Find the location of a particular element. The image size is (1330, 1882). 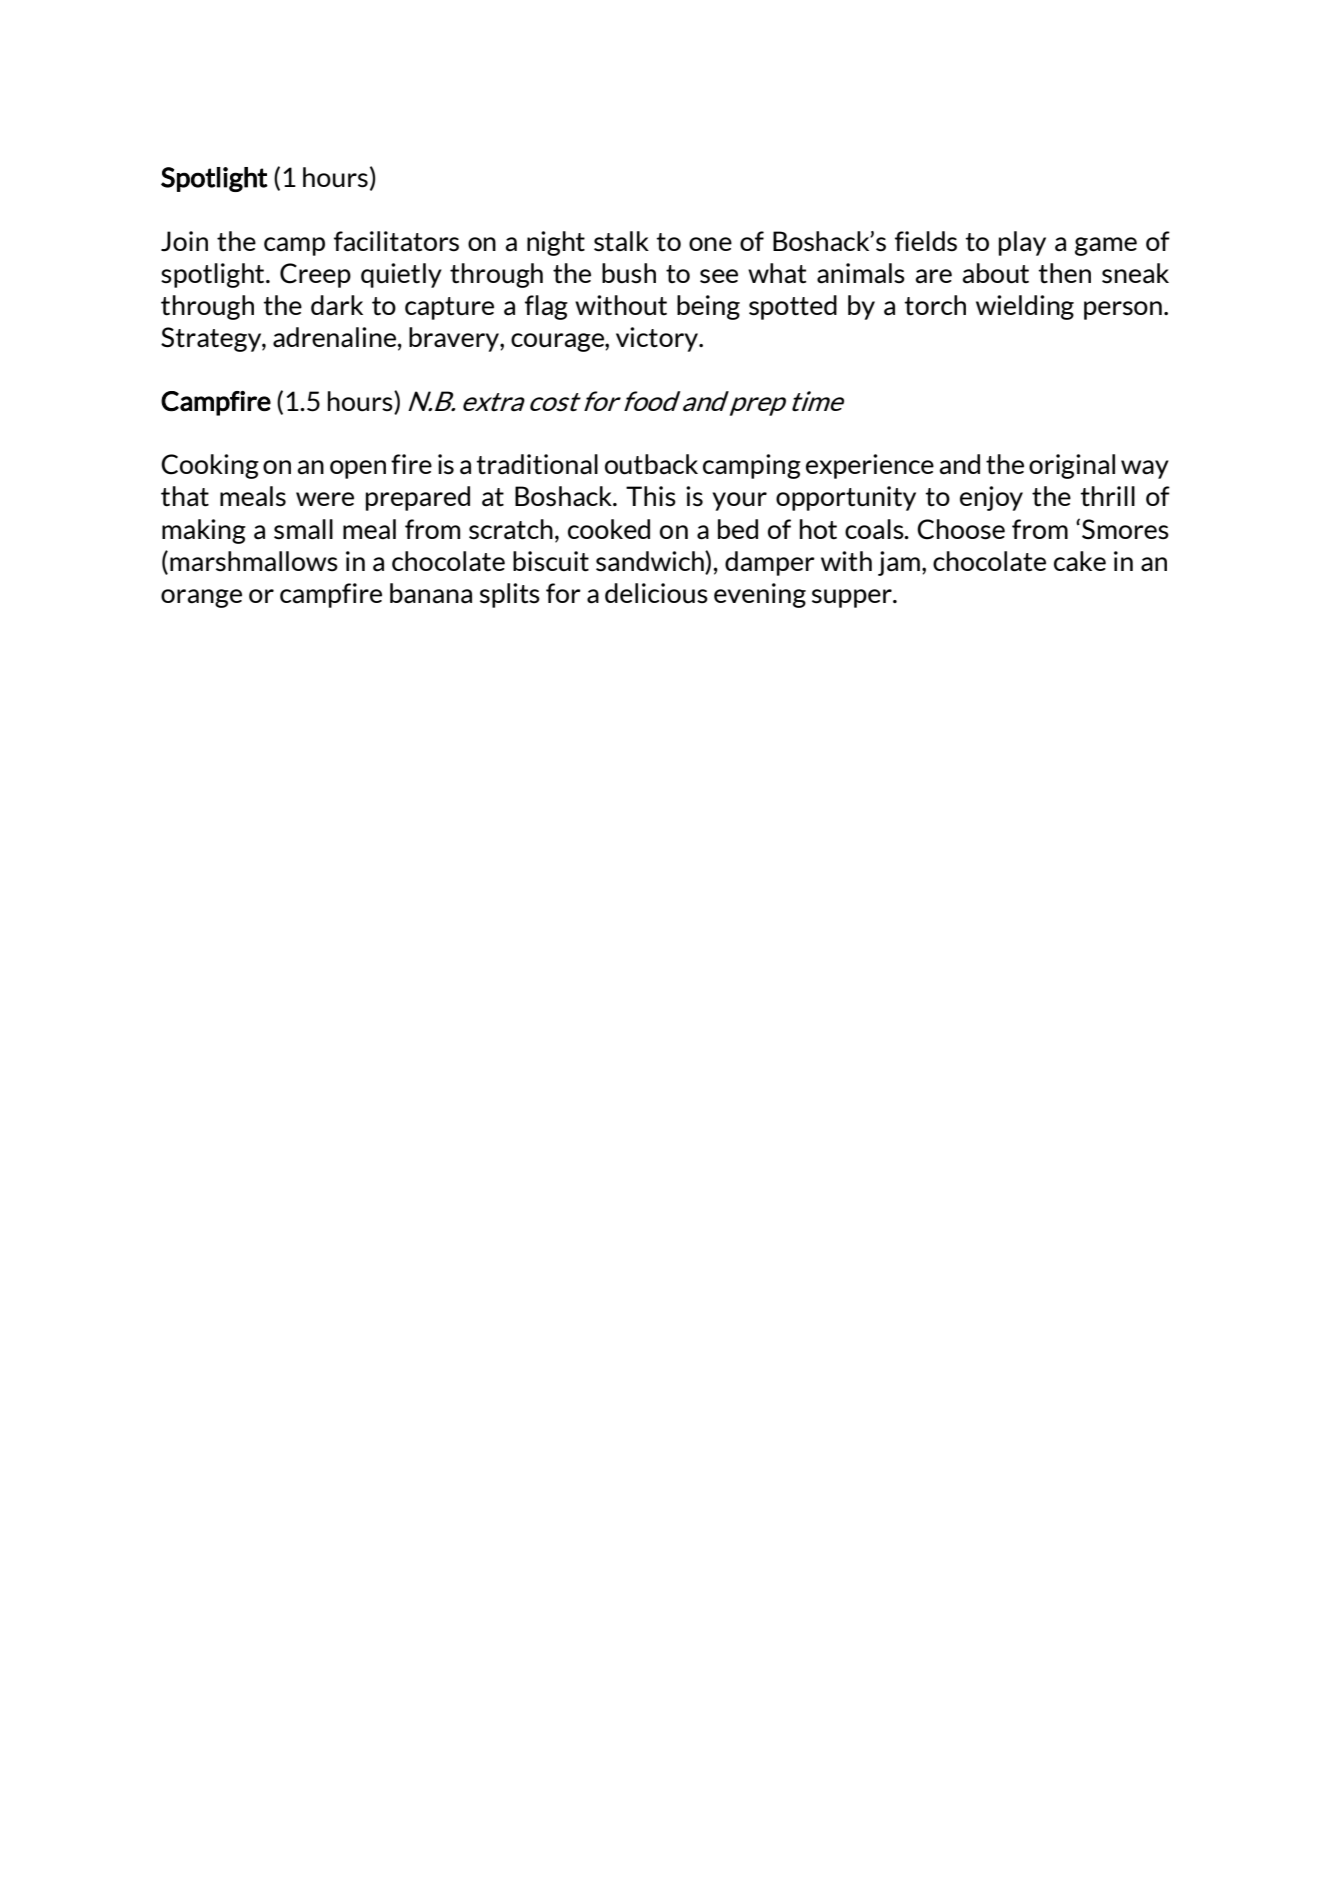

wielding is located at coordinates (1025, 307).
